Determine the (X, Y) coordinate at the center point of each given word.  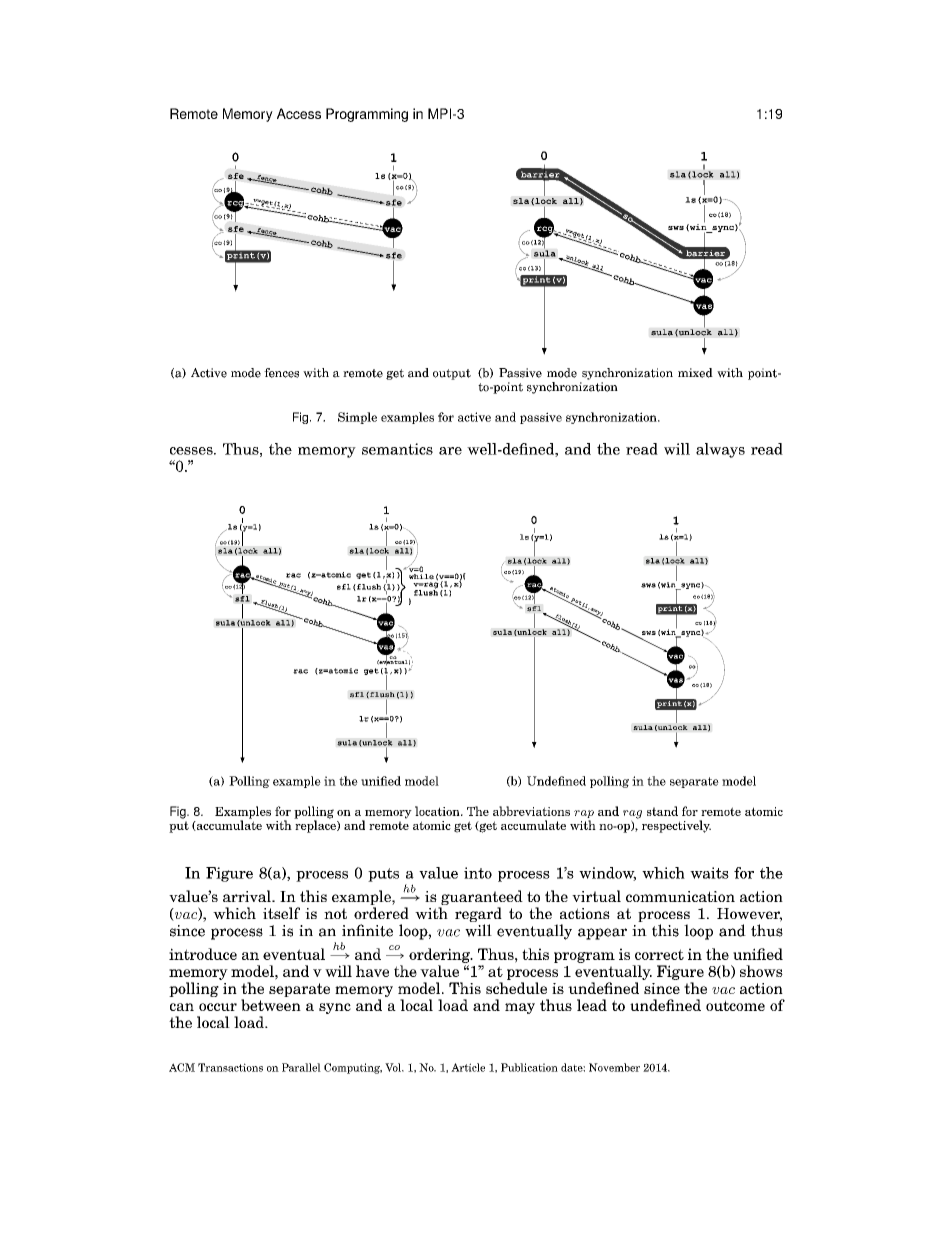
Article (468, 1067)
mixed (695, 373)
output (452, 374)
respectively (676, 826)
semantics (397, 449)
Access (299, 113)
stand (662, 811)
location (438, 811)
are (450, 451)
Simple (357, 418)
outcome (735, 1005)
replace (316, 825)
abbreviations (531, 811)
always (720, 450)
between (271, 1005)
